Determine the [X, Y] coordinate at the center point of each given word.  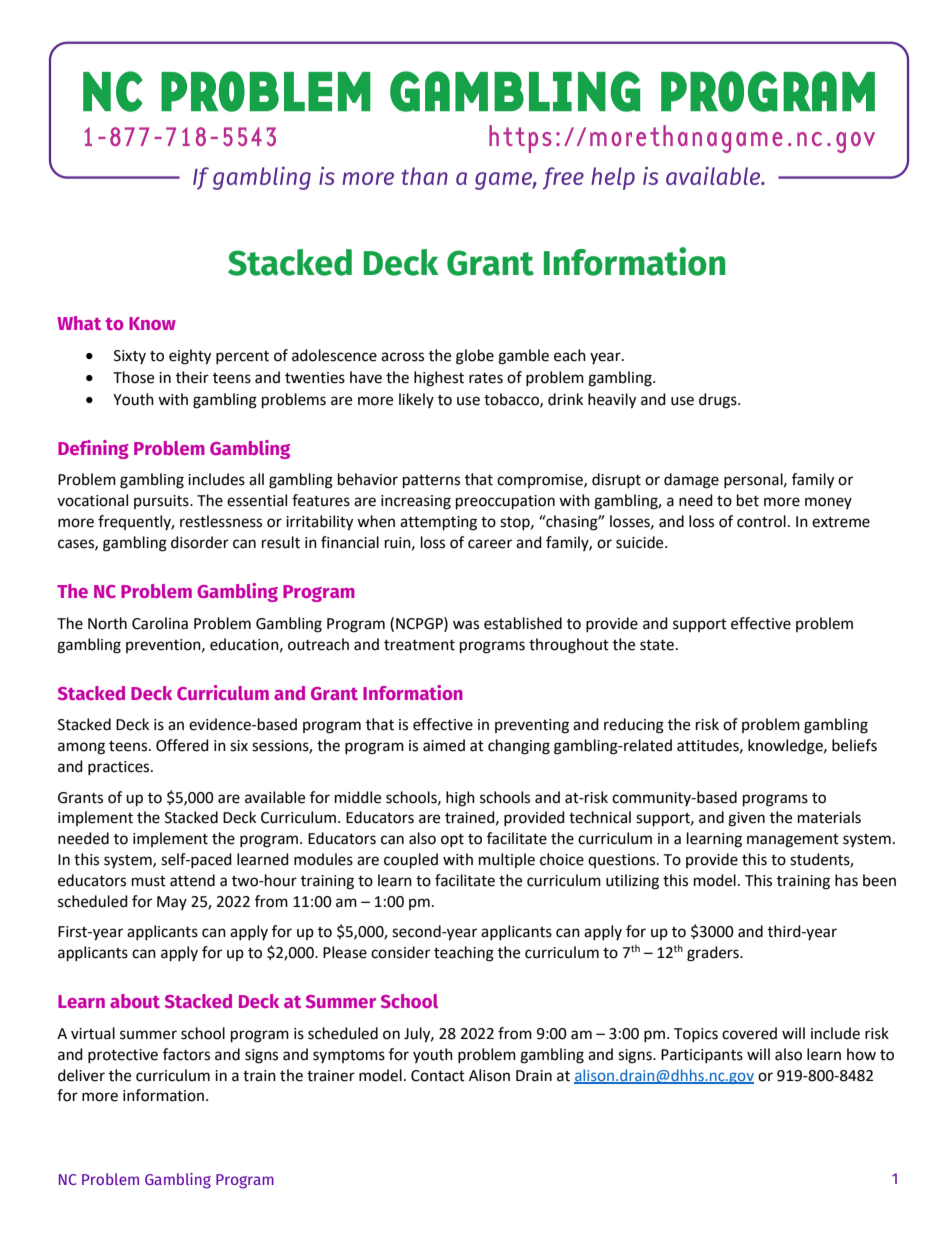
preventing [532, 726]
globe [475, 357]
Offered [182, 745]
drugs [719, 401]
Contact [438, 1076]
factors [186, 1054]
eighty [190, 357]
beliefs [854, 745]
